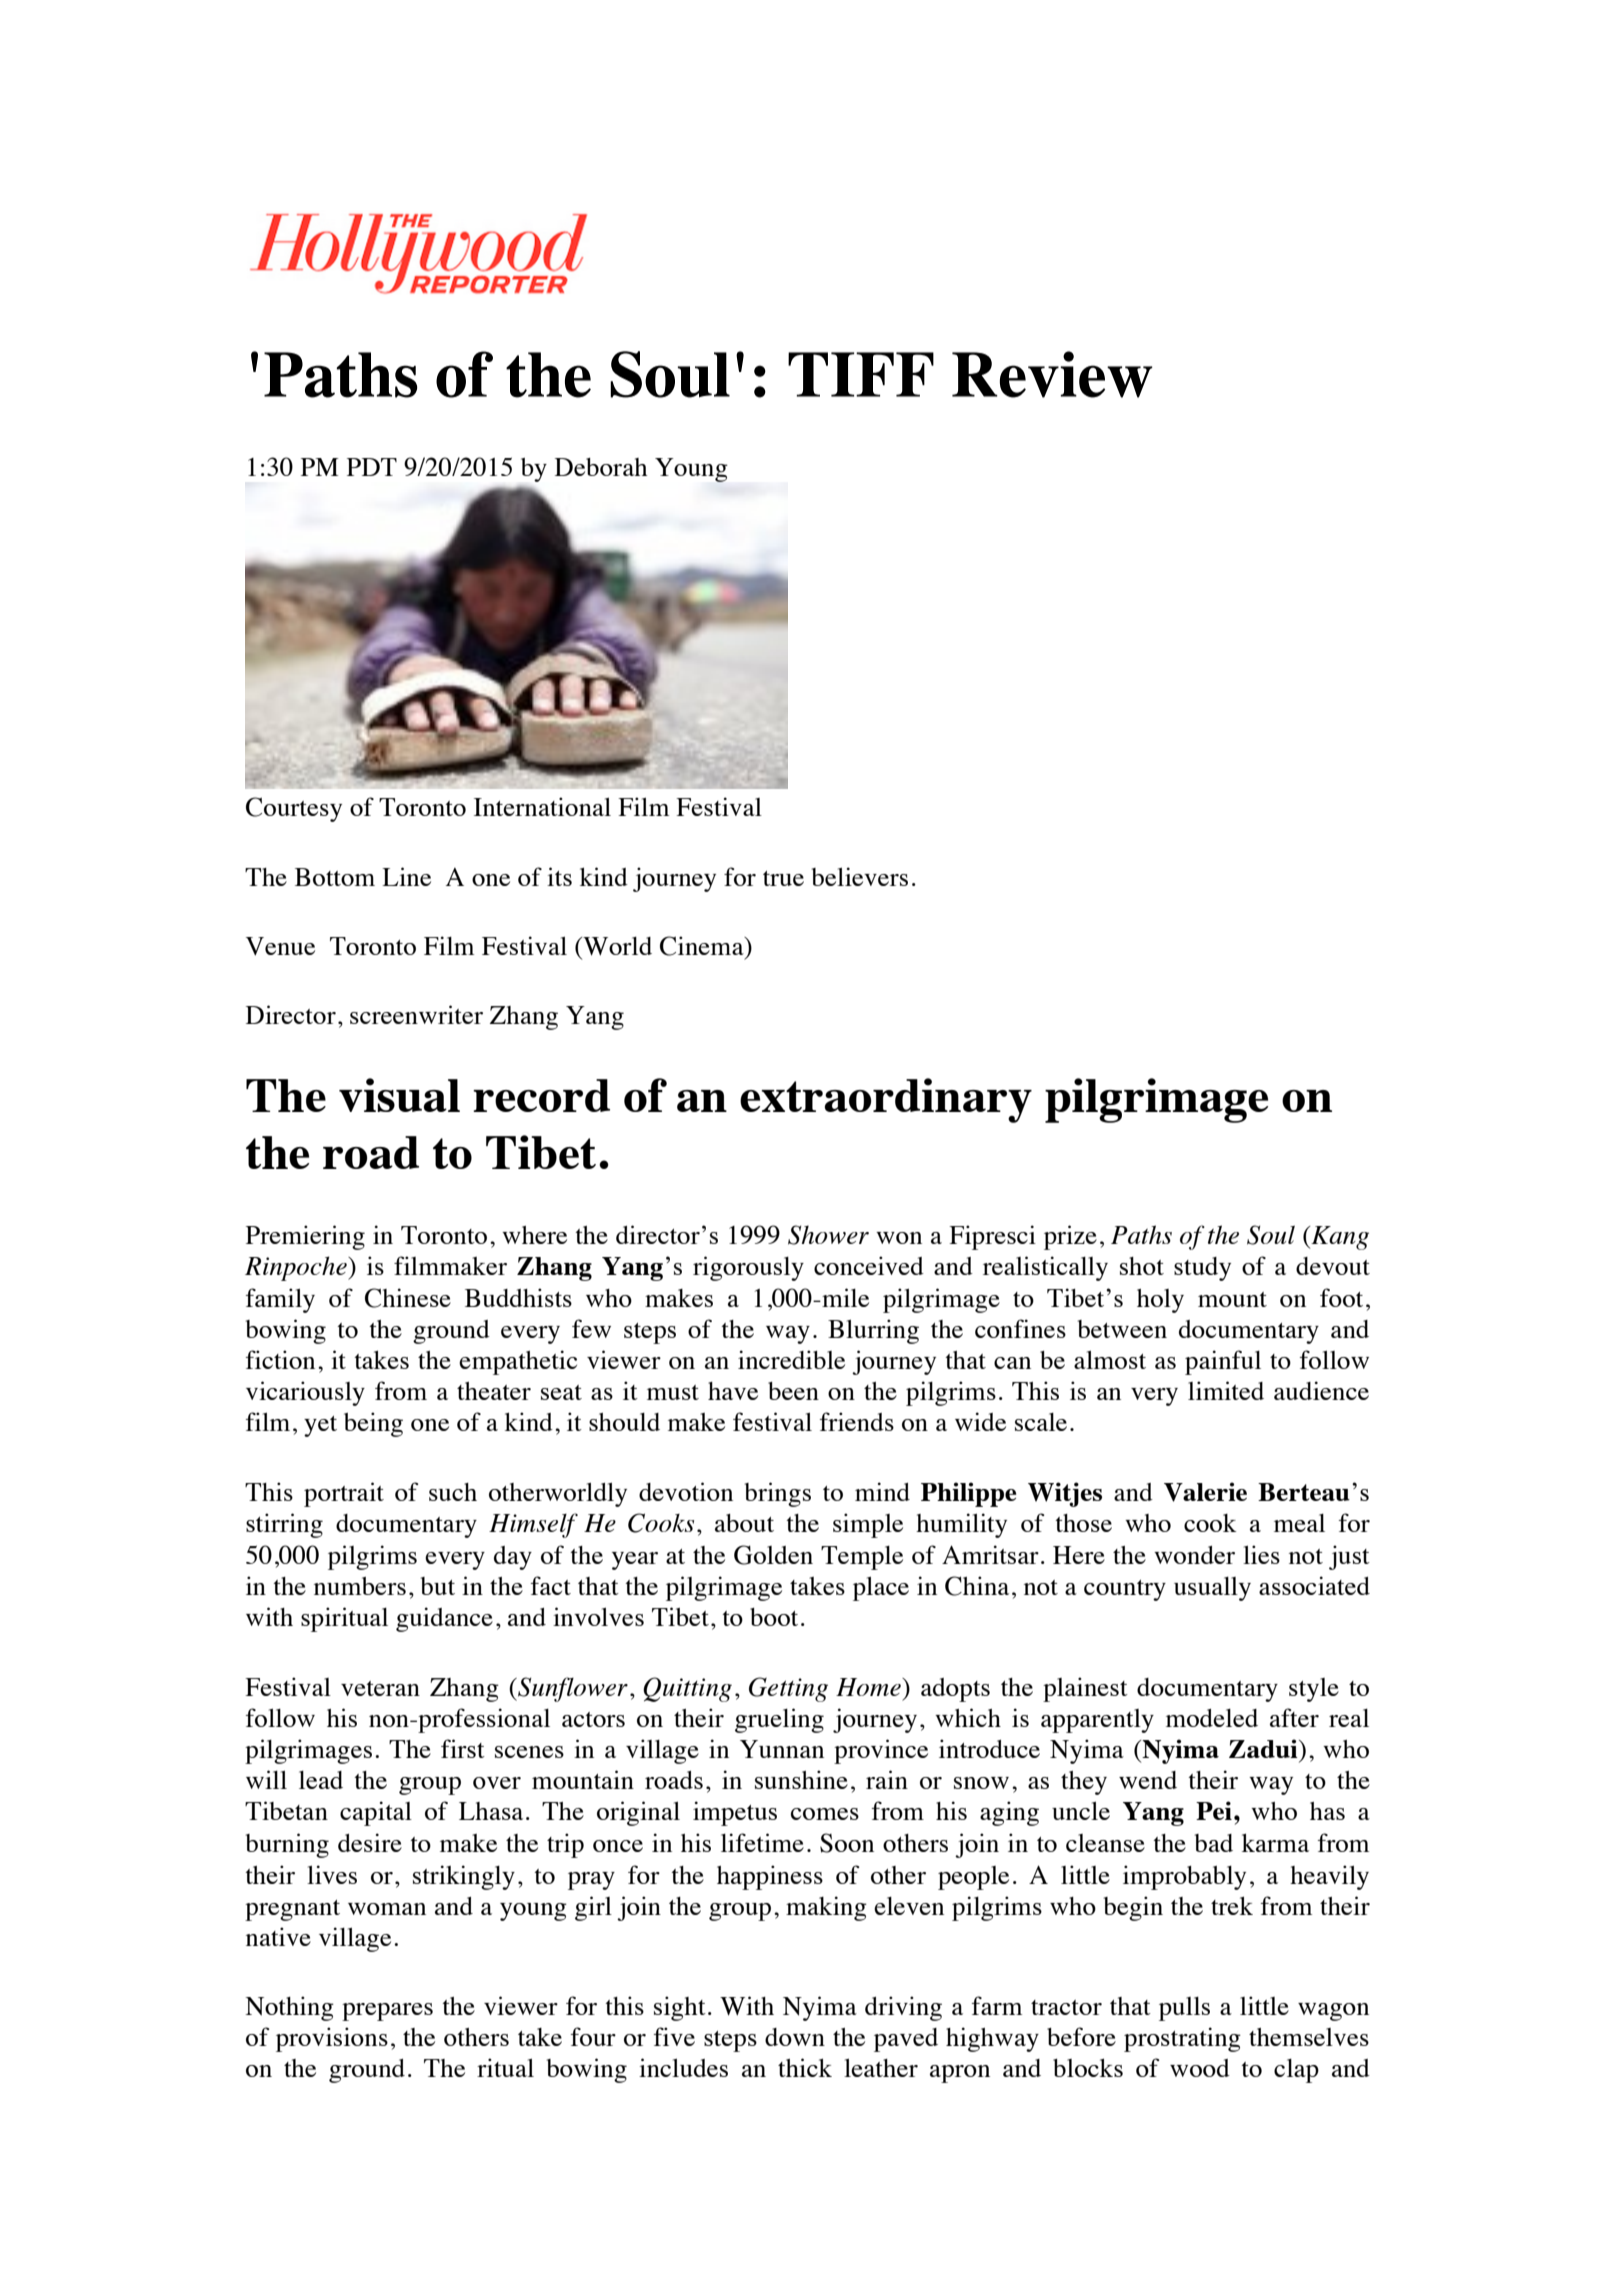  I want to click on TIFF, so click(861, 374).
